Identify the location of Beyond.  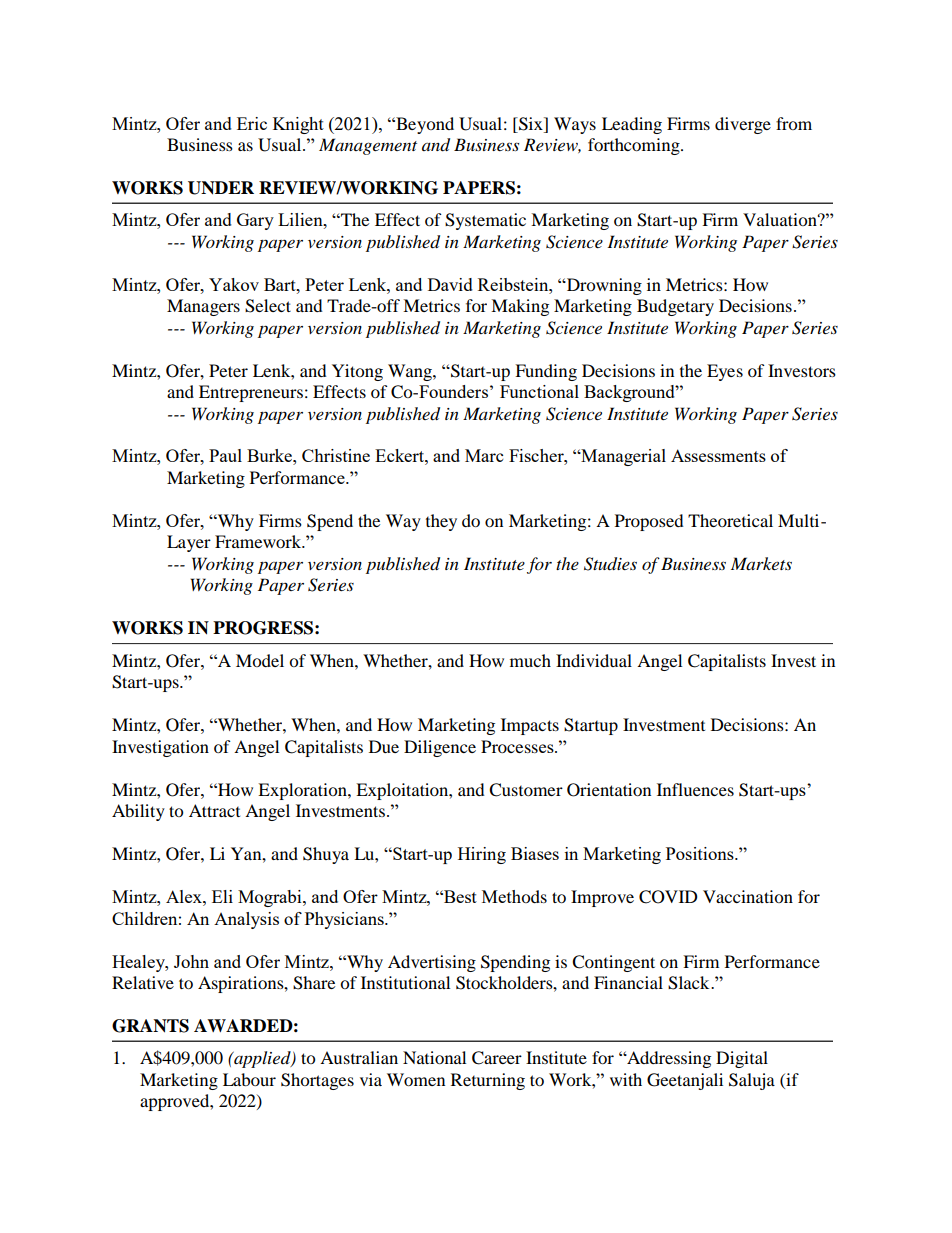
(424, 125).
